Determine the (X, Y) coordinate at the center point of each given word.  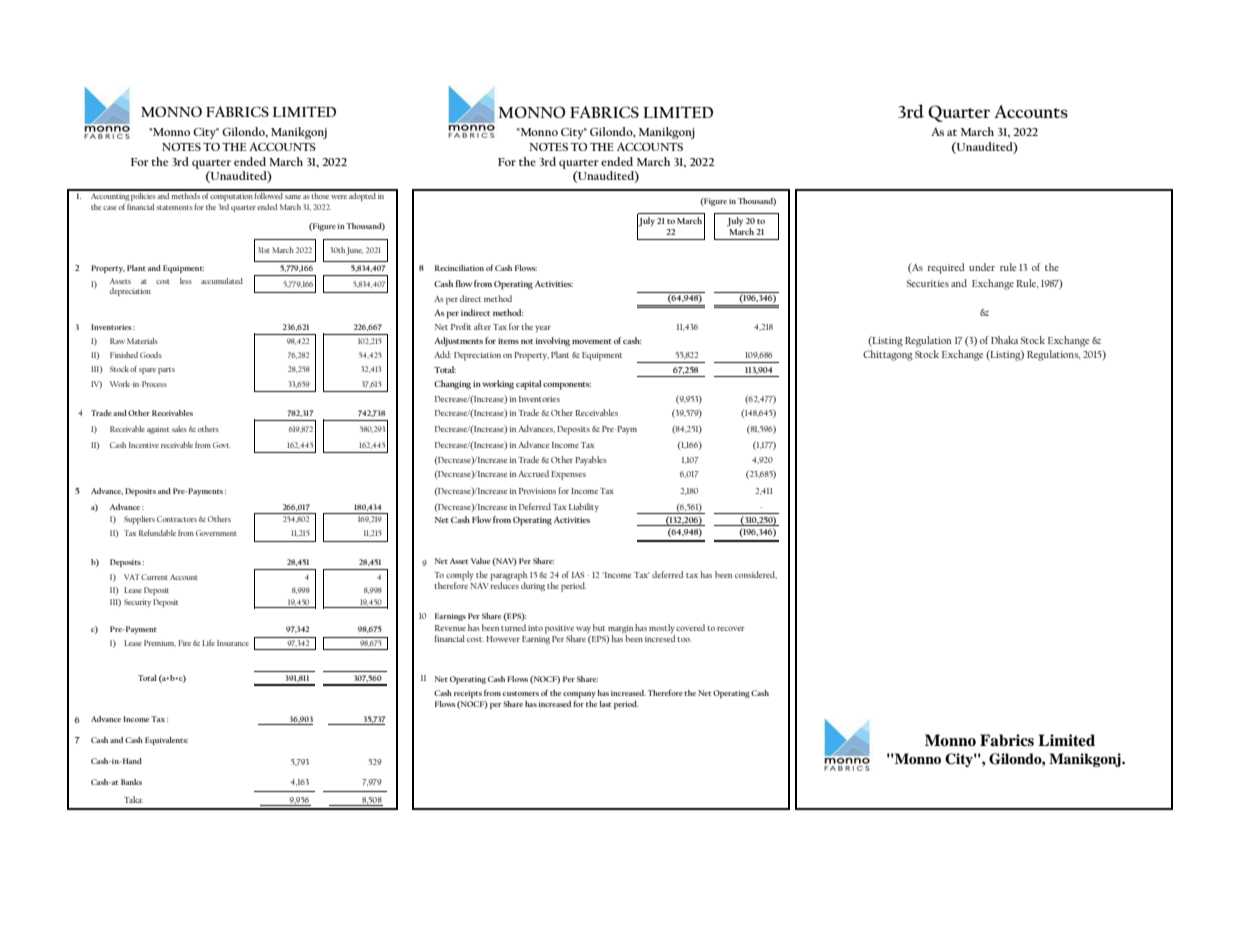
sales (179, 429)
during (533, 587)
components (567, 386)
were (339, 197)
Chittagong (888, 355)
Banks (131, 782)
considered (756, 575)
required (946, 268)
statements (174, 207)
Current (154, 577)
